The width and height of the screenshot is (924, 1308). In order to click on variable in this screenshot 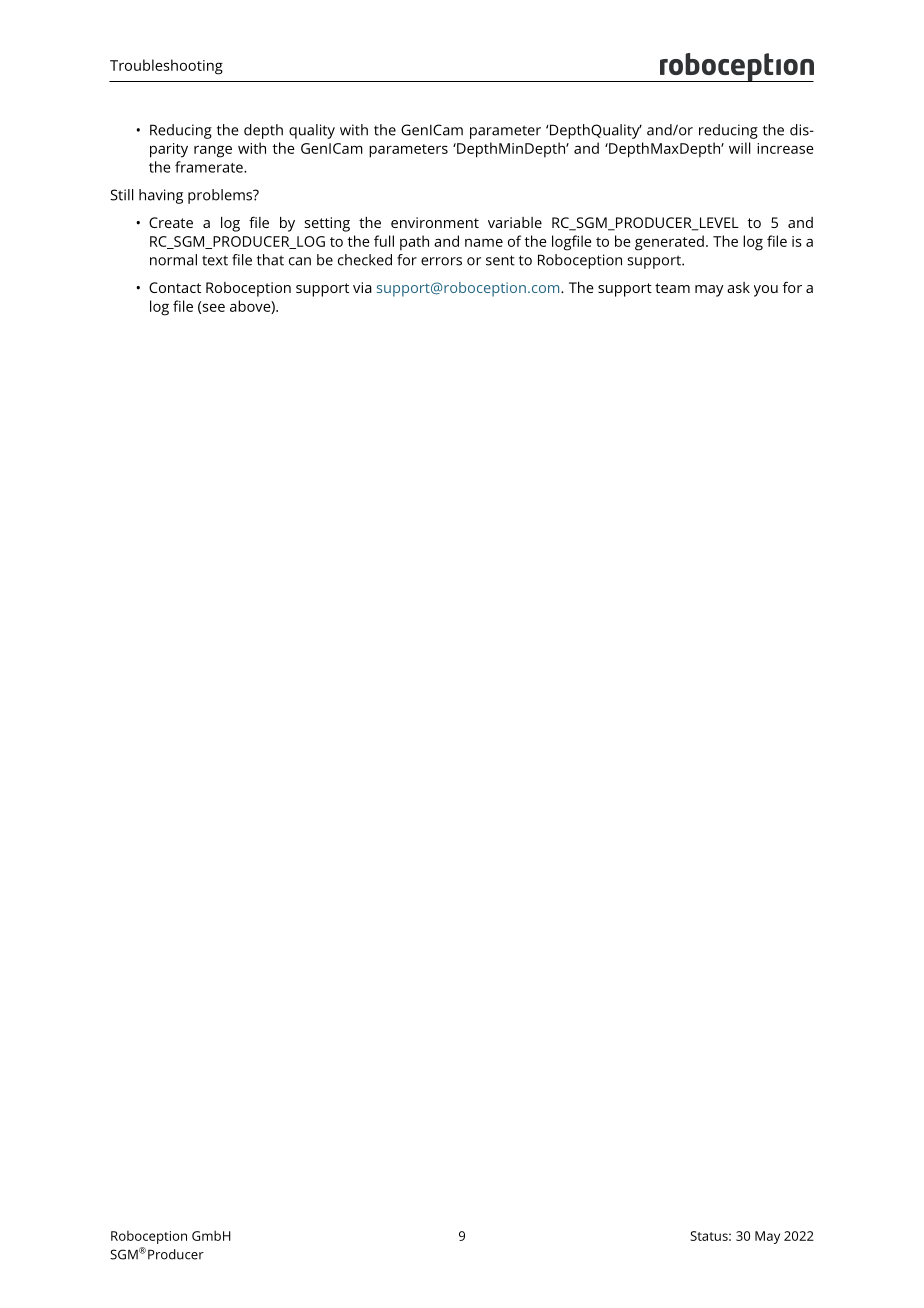, I will do `click(515, 222)`.
